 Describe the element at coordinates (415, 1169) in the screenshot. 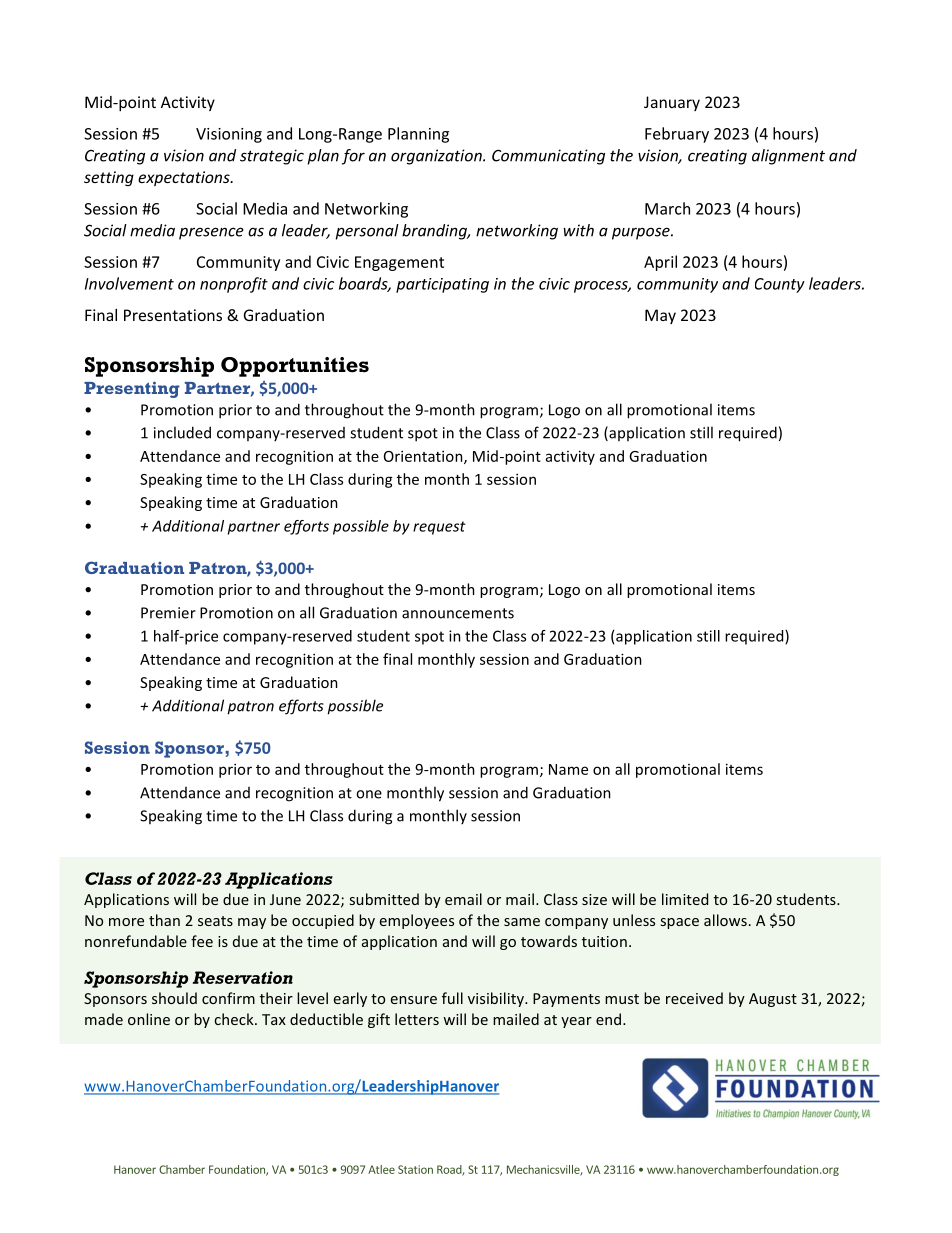

I see `Station` at that location.
